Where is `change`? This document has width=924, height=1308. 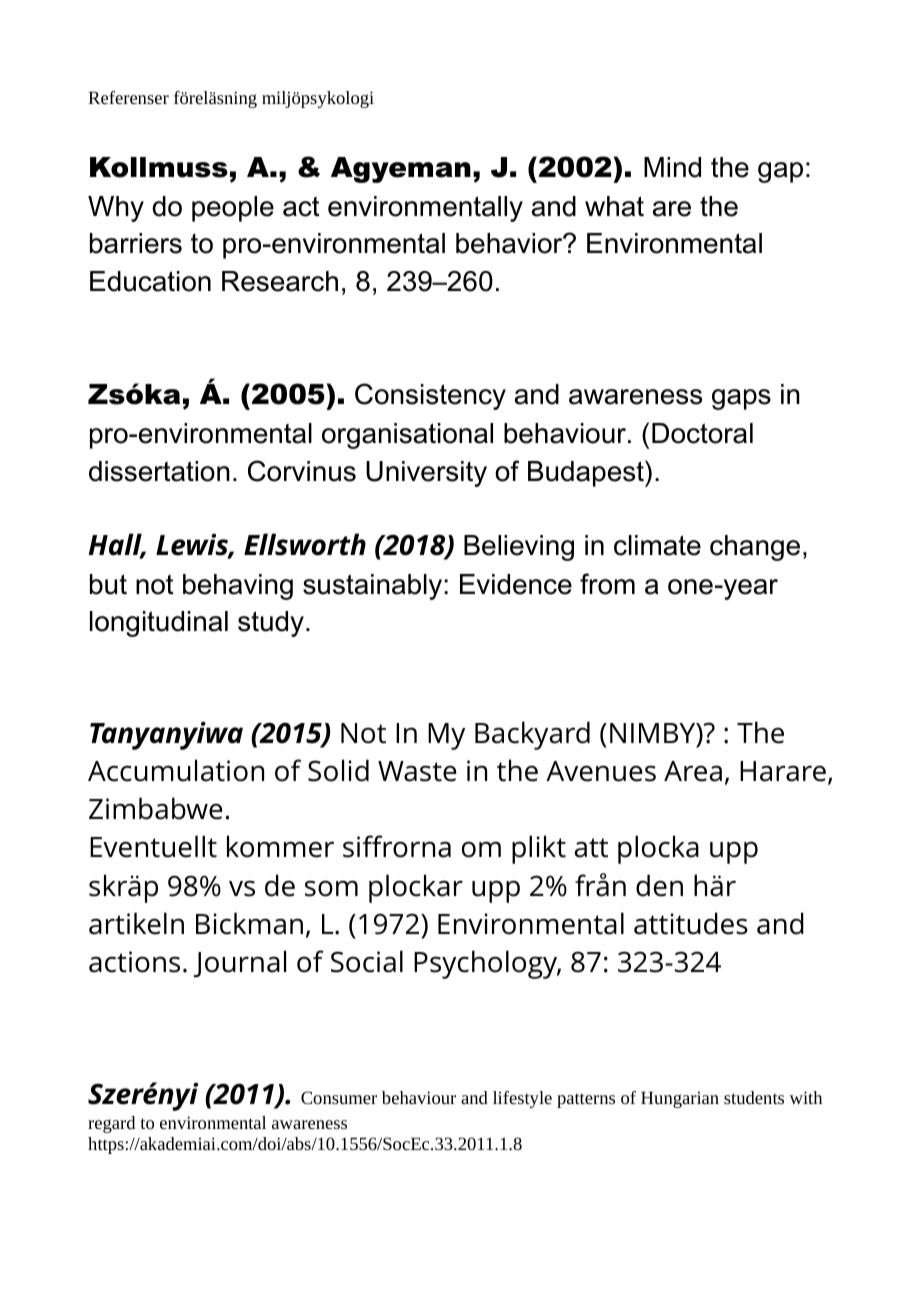
change is located at coordinates (755, 548).
